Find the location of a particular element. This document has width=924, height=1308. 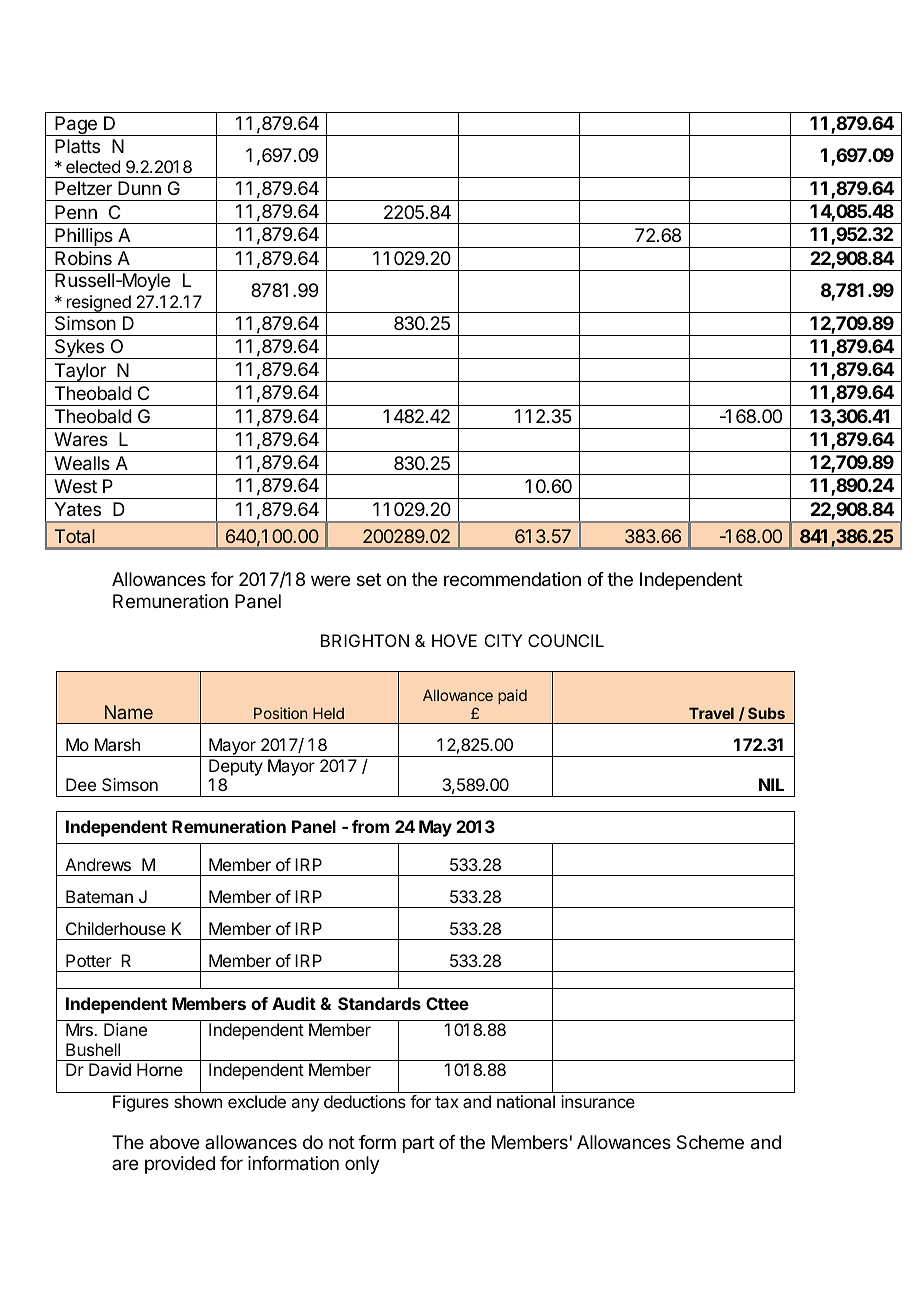

Dunn is located at coordinates (139, 188).
